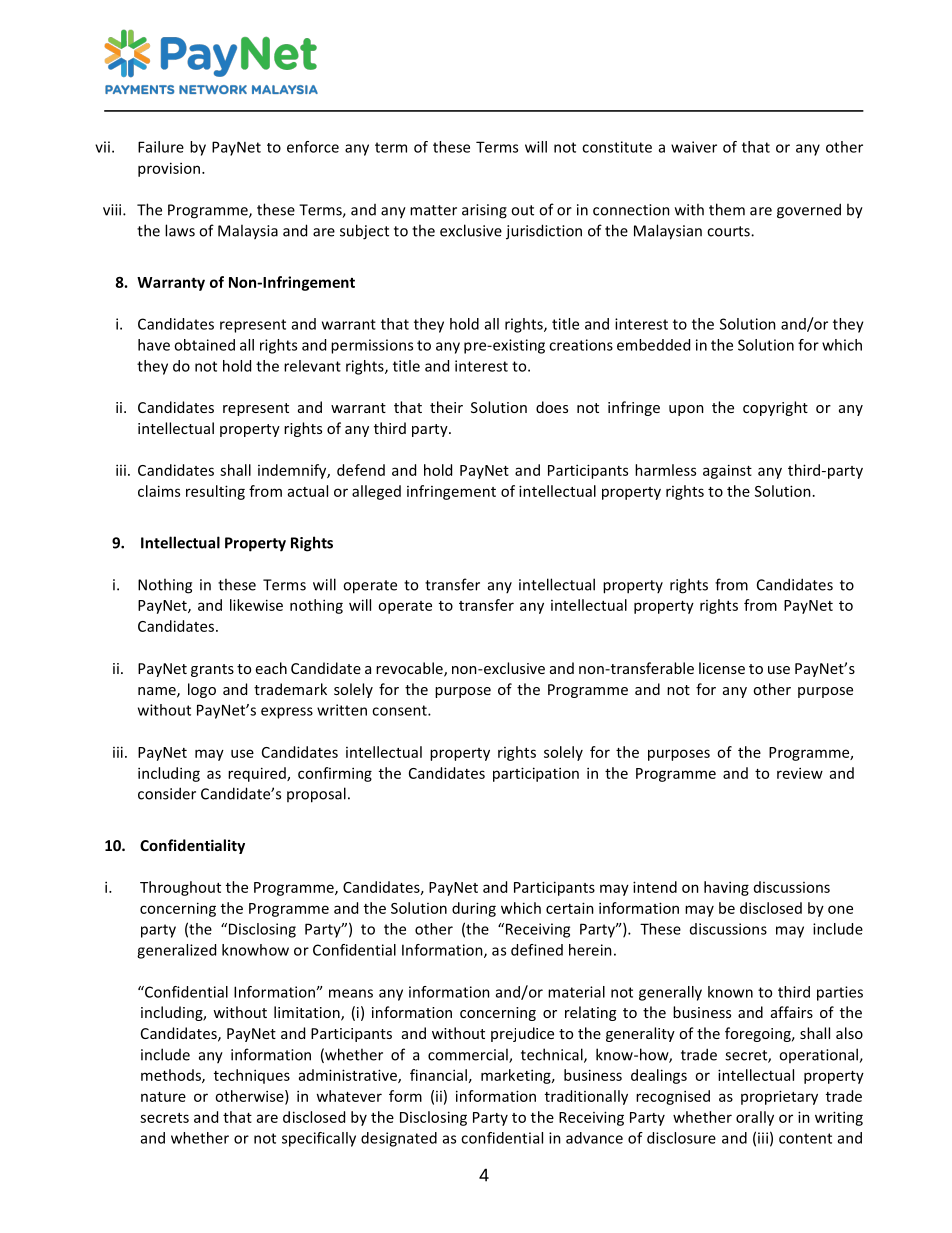 This screenshot has width=952, height=1233. What do you see at coordinates (376, 492) in the screenshot?
I see `alleged` at bounding box center [376, 492].
